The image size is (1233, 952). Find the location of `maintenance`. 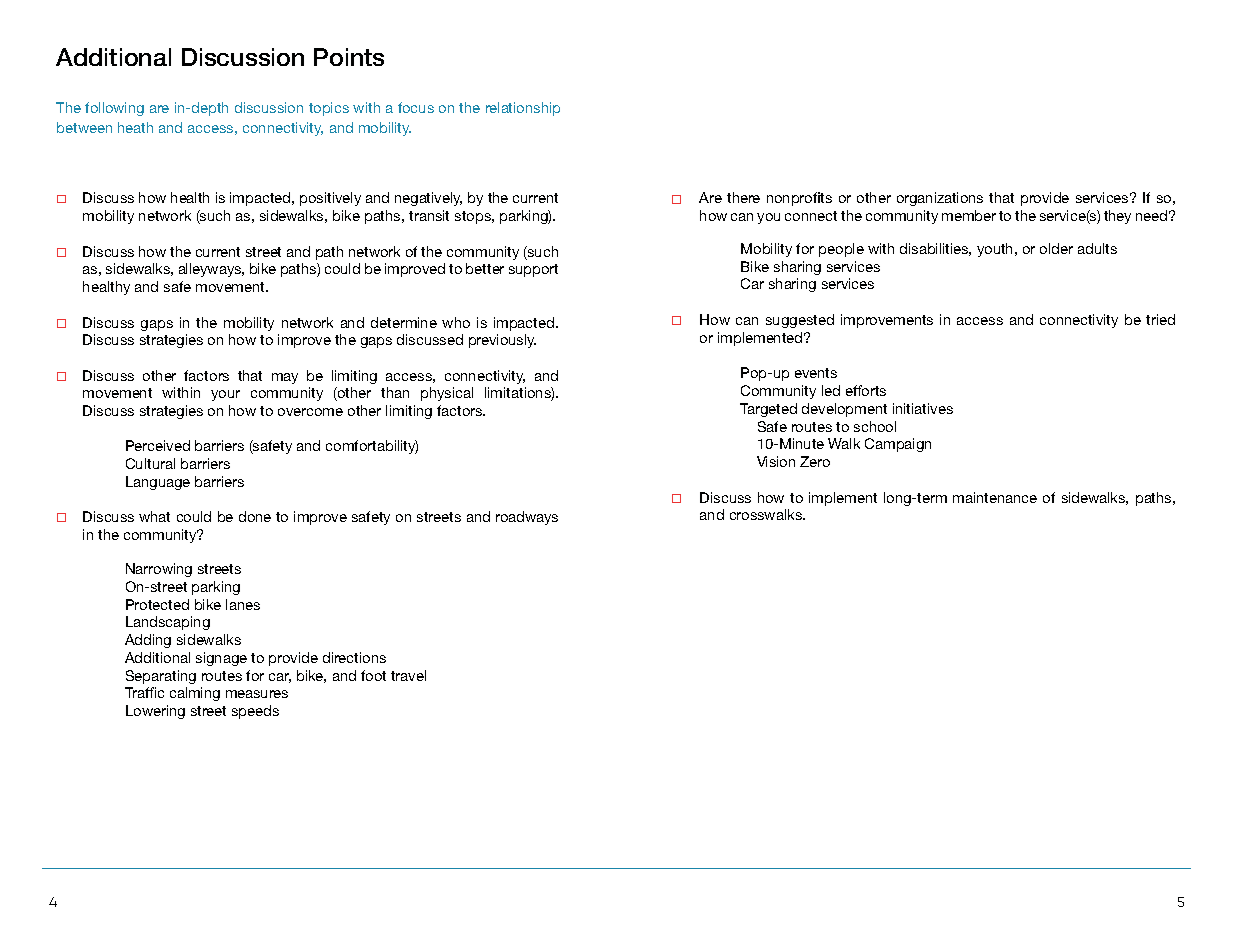

maintenance is located at coordinates (995, 497).
